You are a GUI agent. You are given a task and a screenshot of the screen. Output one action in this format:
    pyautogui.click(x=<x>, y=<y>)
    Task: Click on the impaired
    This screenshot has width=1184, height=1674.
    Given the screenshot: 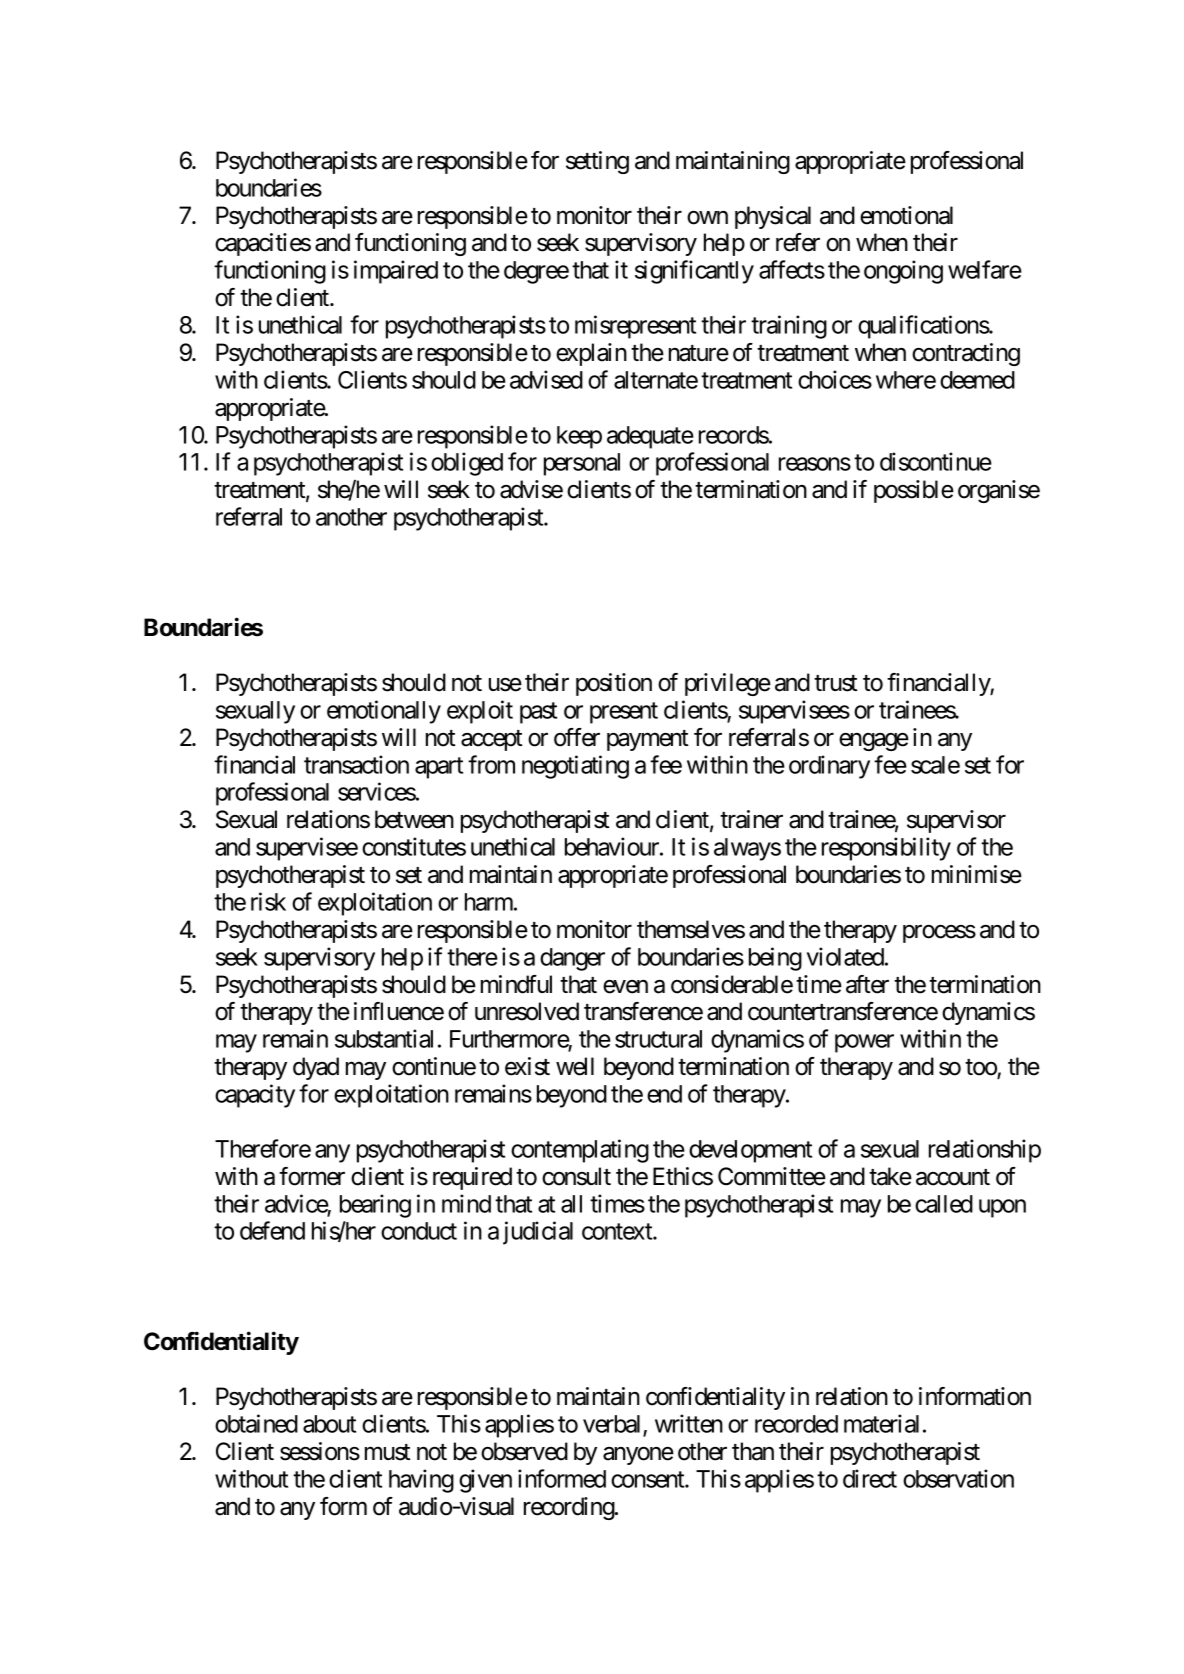 What is the action you would take?
    pyautogui.click(x=396, y=272)
